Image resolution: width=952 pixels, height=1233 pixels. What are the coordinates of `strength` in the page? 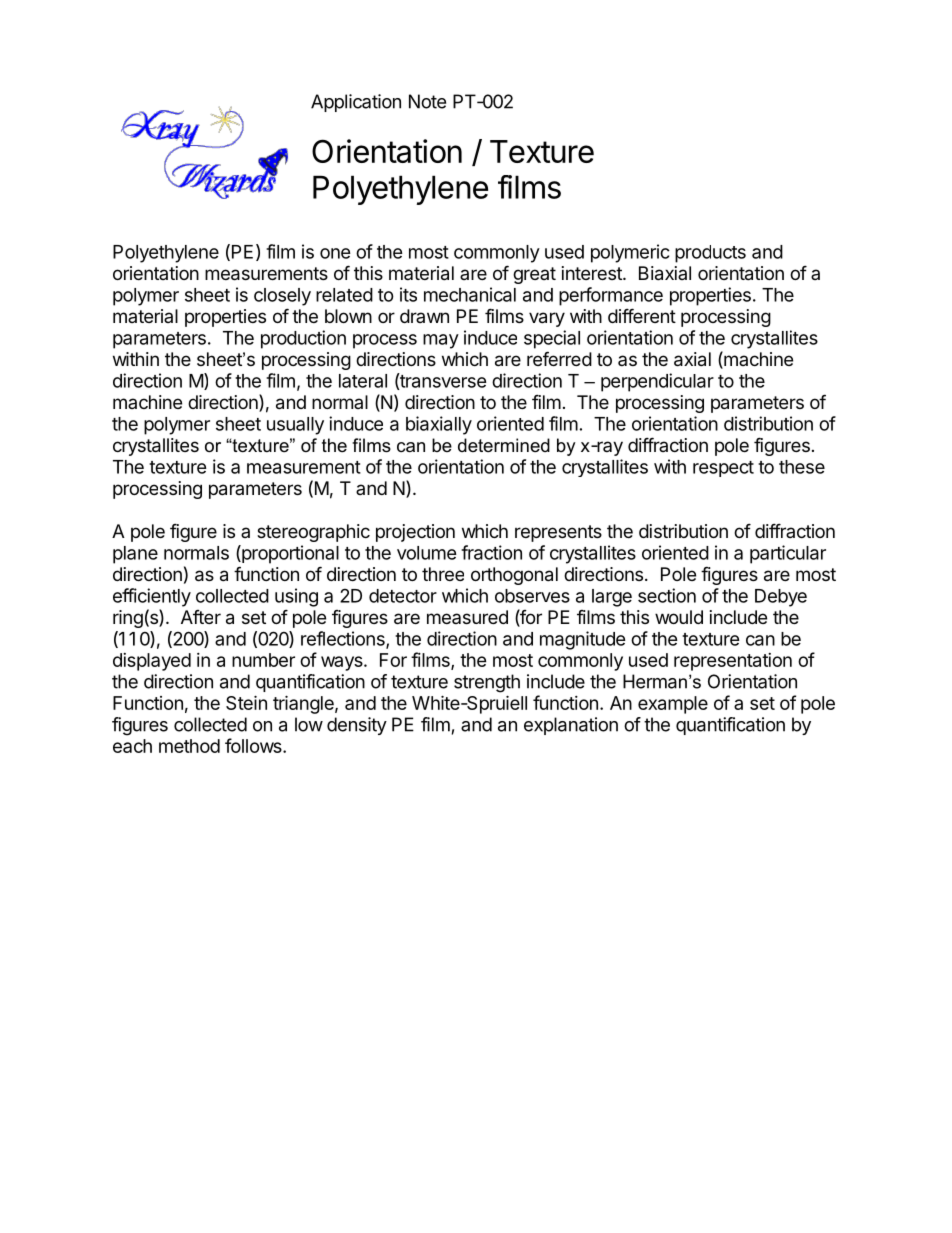 It's located at (487, 683).
